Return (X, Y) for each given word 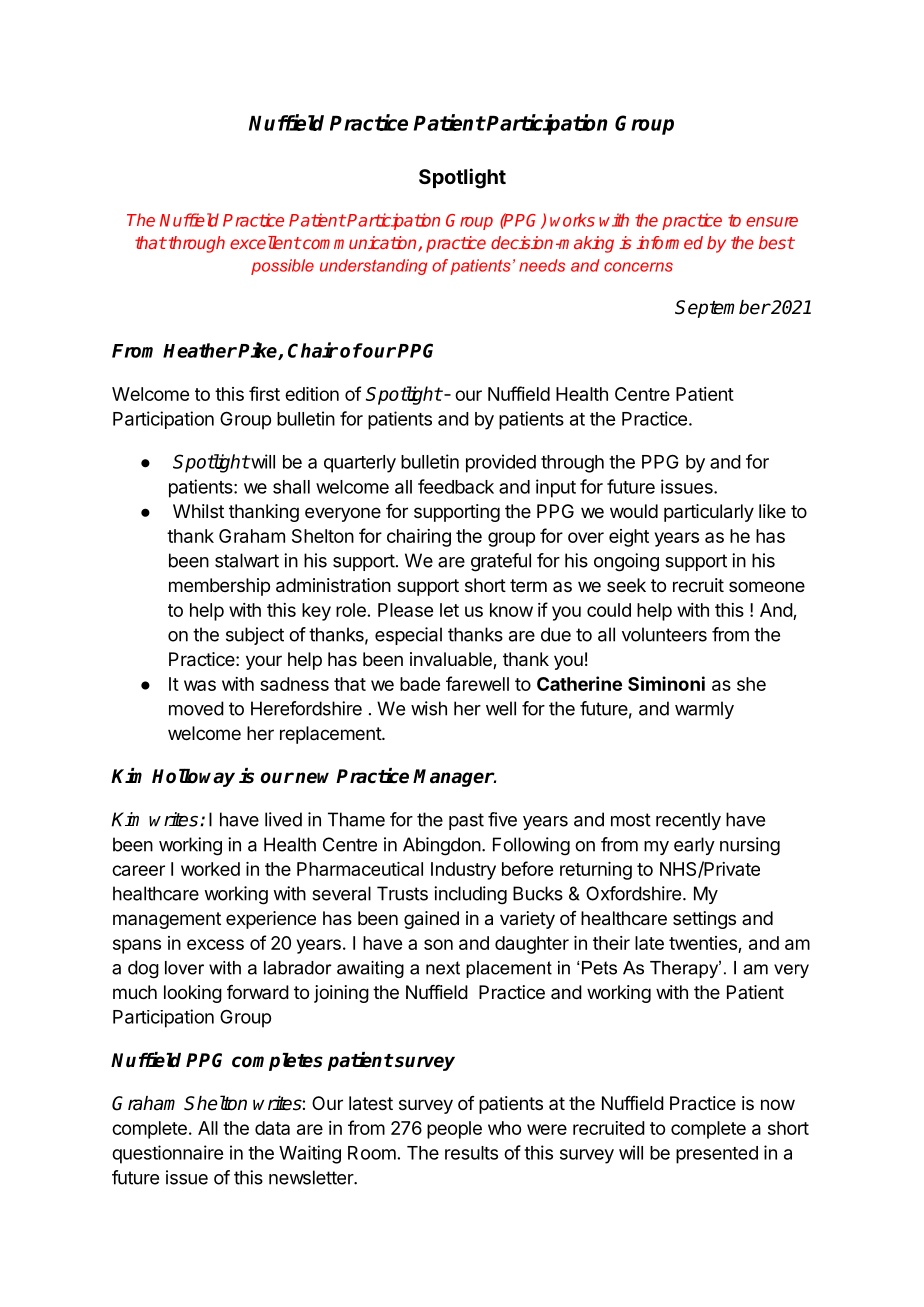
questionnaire (167, 1154)
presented (717, 1155)
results (471, 1153)
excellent (265, 242)
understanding (373, 267)
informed (669, 242)
